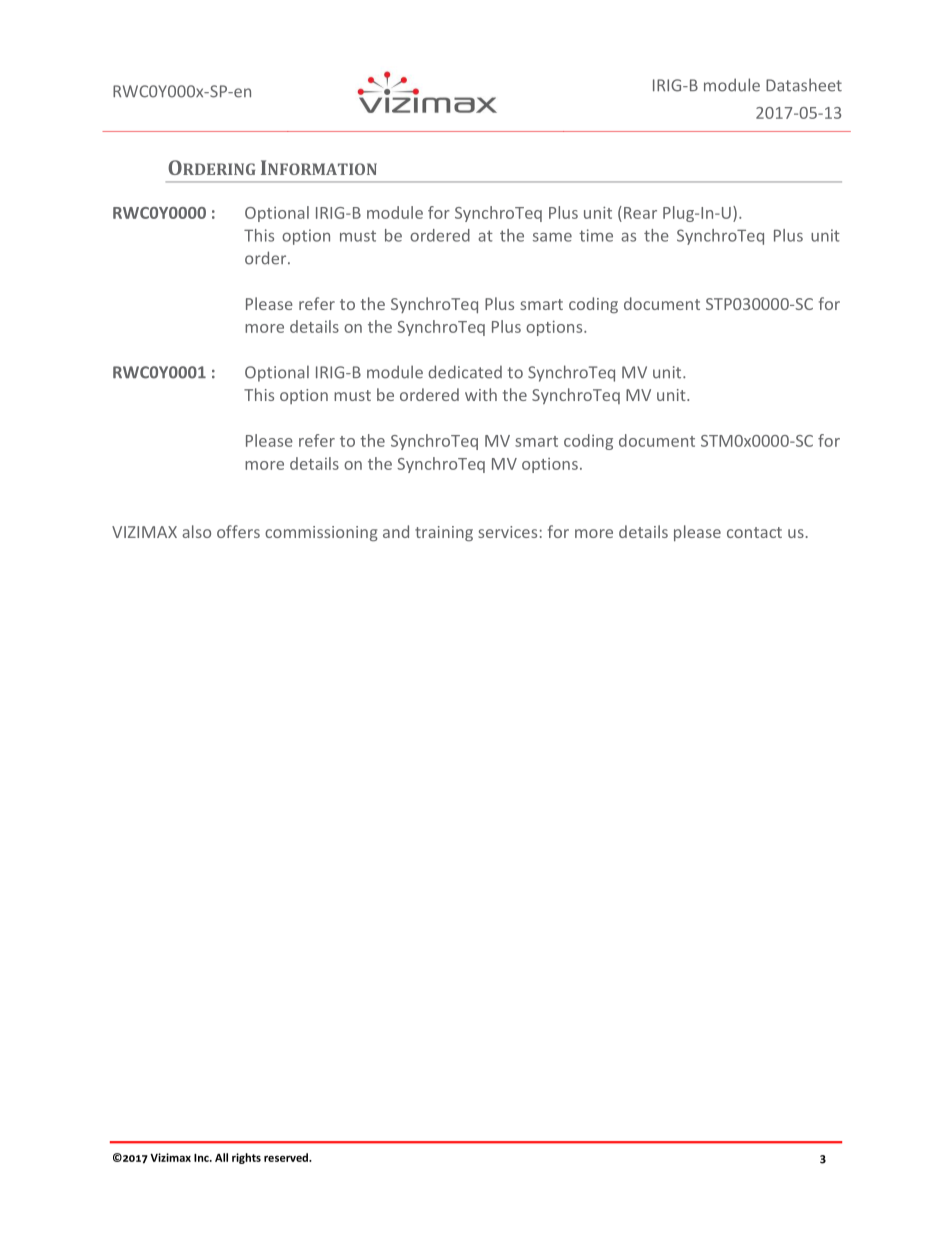 The width and height of the page is (952, 1233). I want to click on Datasheet, so click(804, 85).
